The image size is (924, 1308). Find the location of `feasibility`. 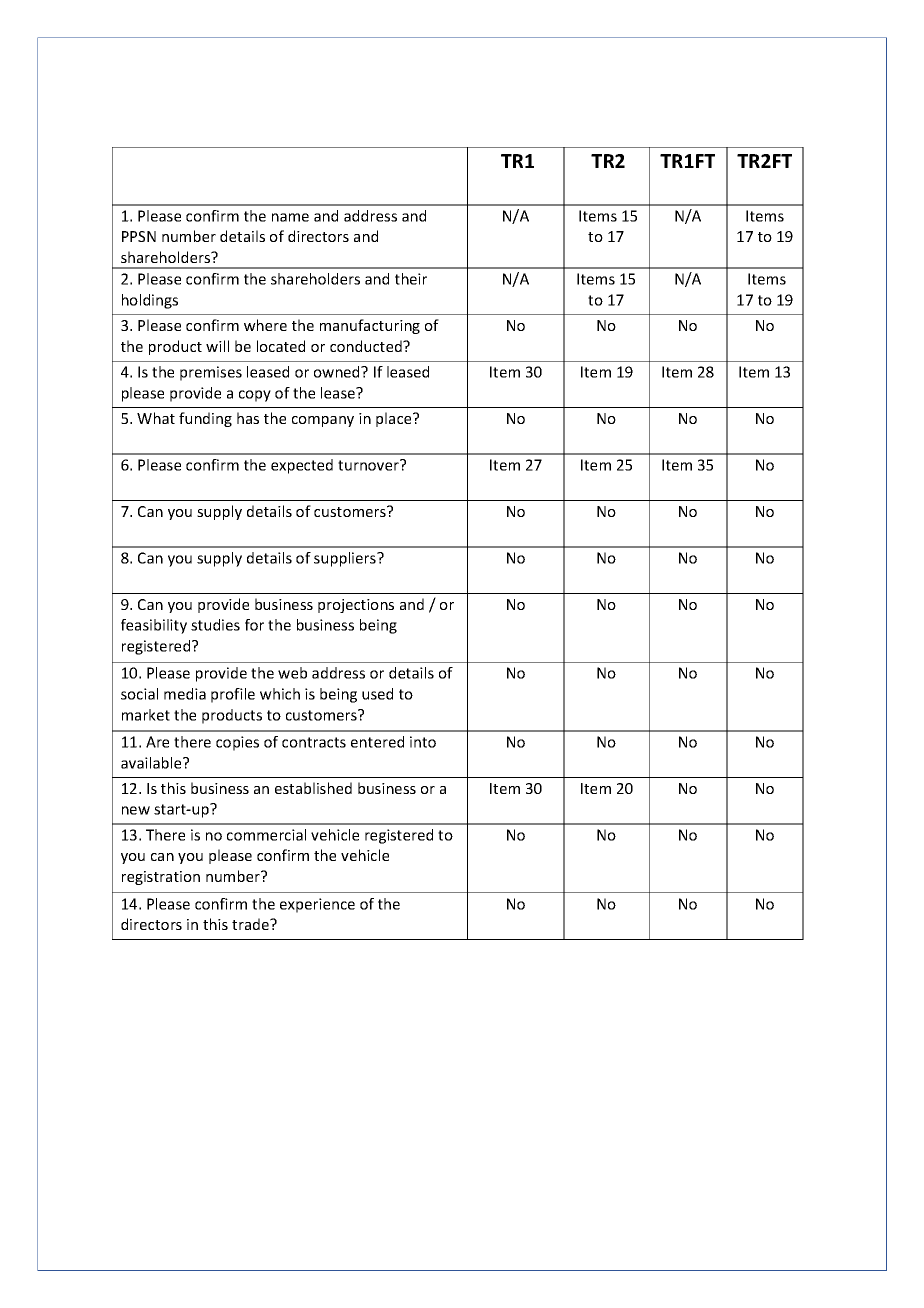

feasibility is located at coordinates (154, 626).
